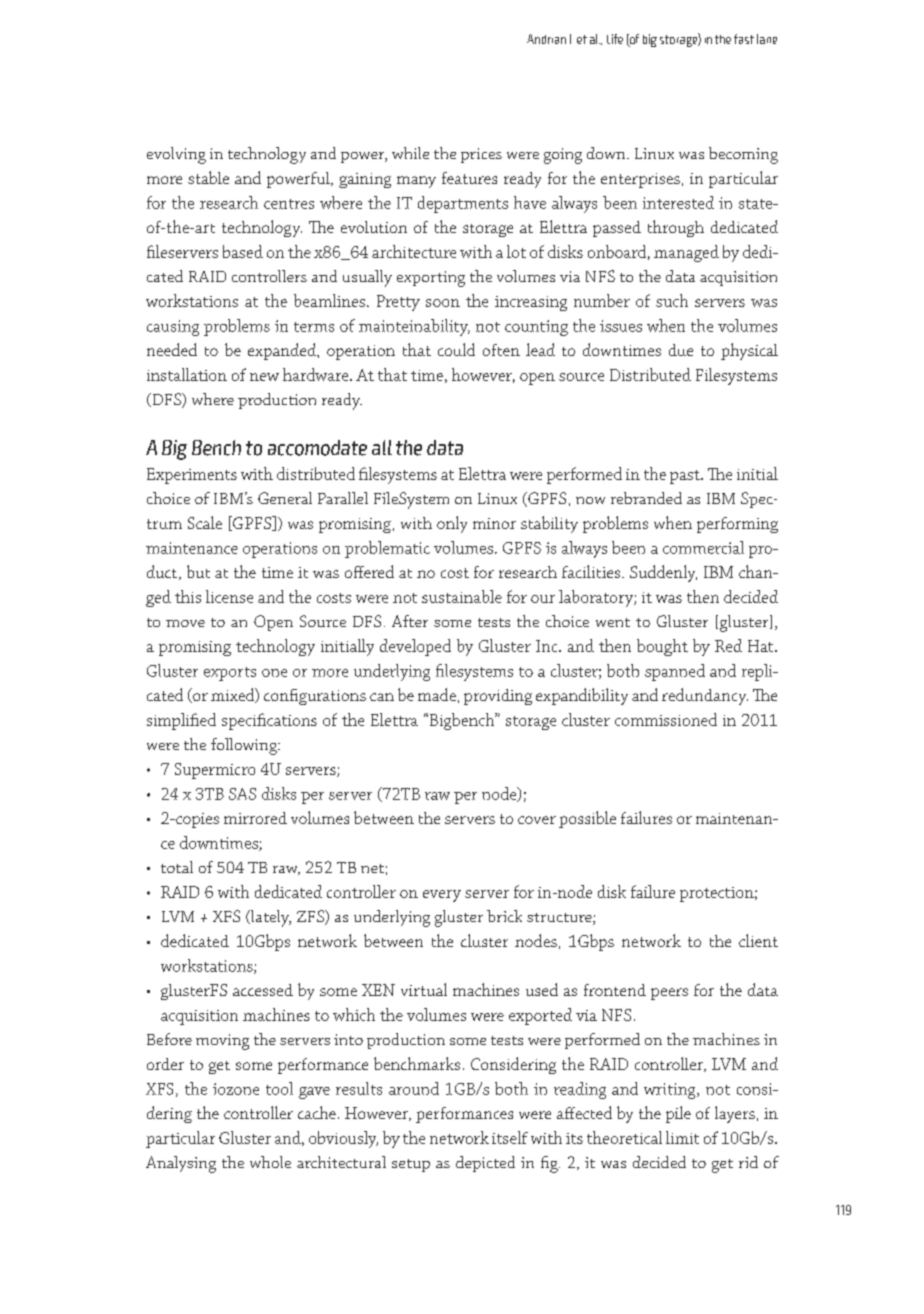 This document has width=924, height=1314. I want to click on Suddenly, so click(663, 573).
